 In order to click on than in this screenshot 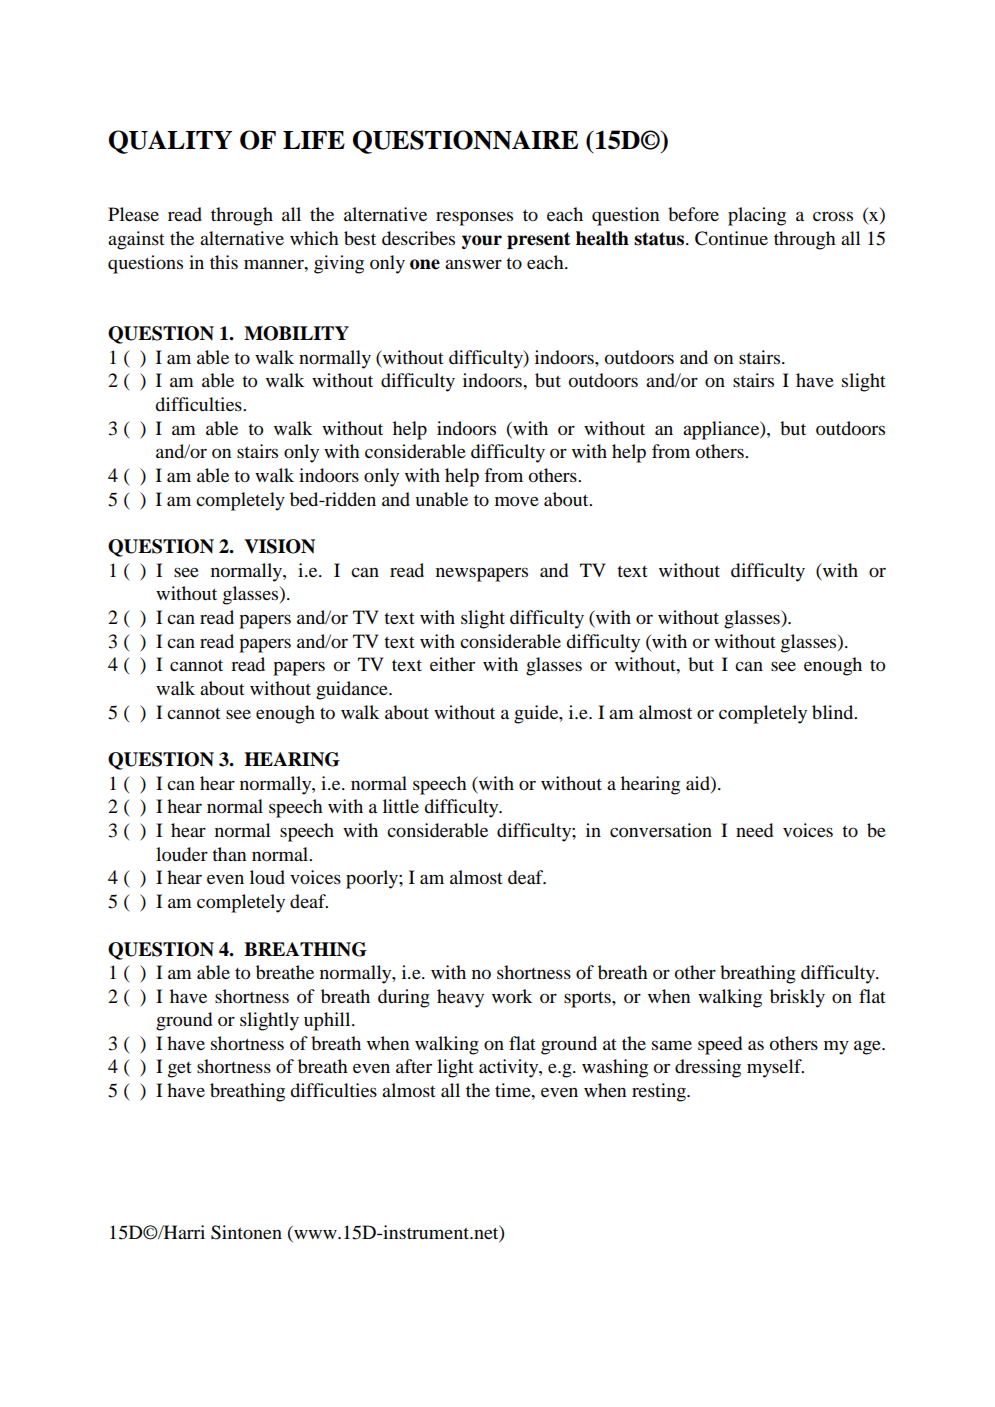, I will do `click(229, 854)`.
